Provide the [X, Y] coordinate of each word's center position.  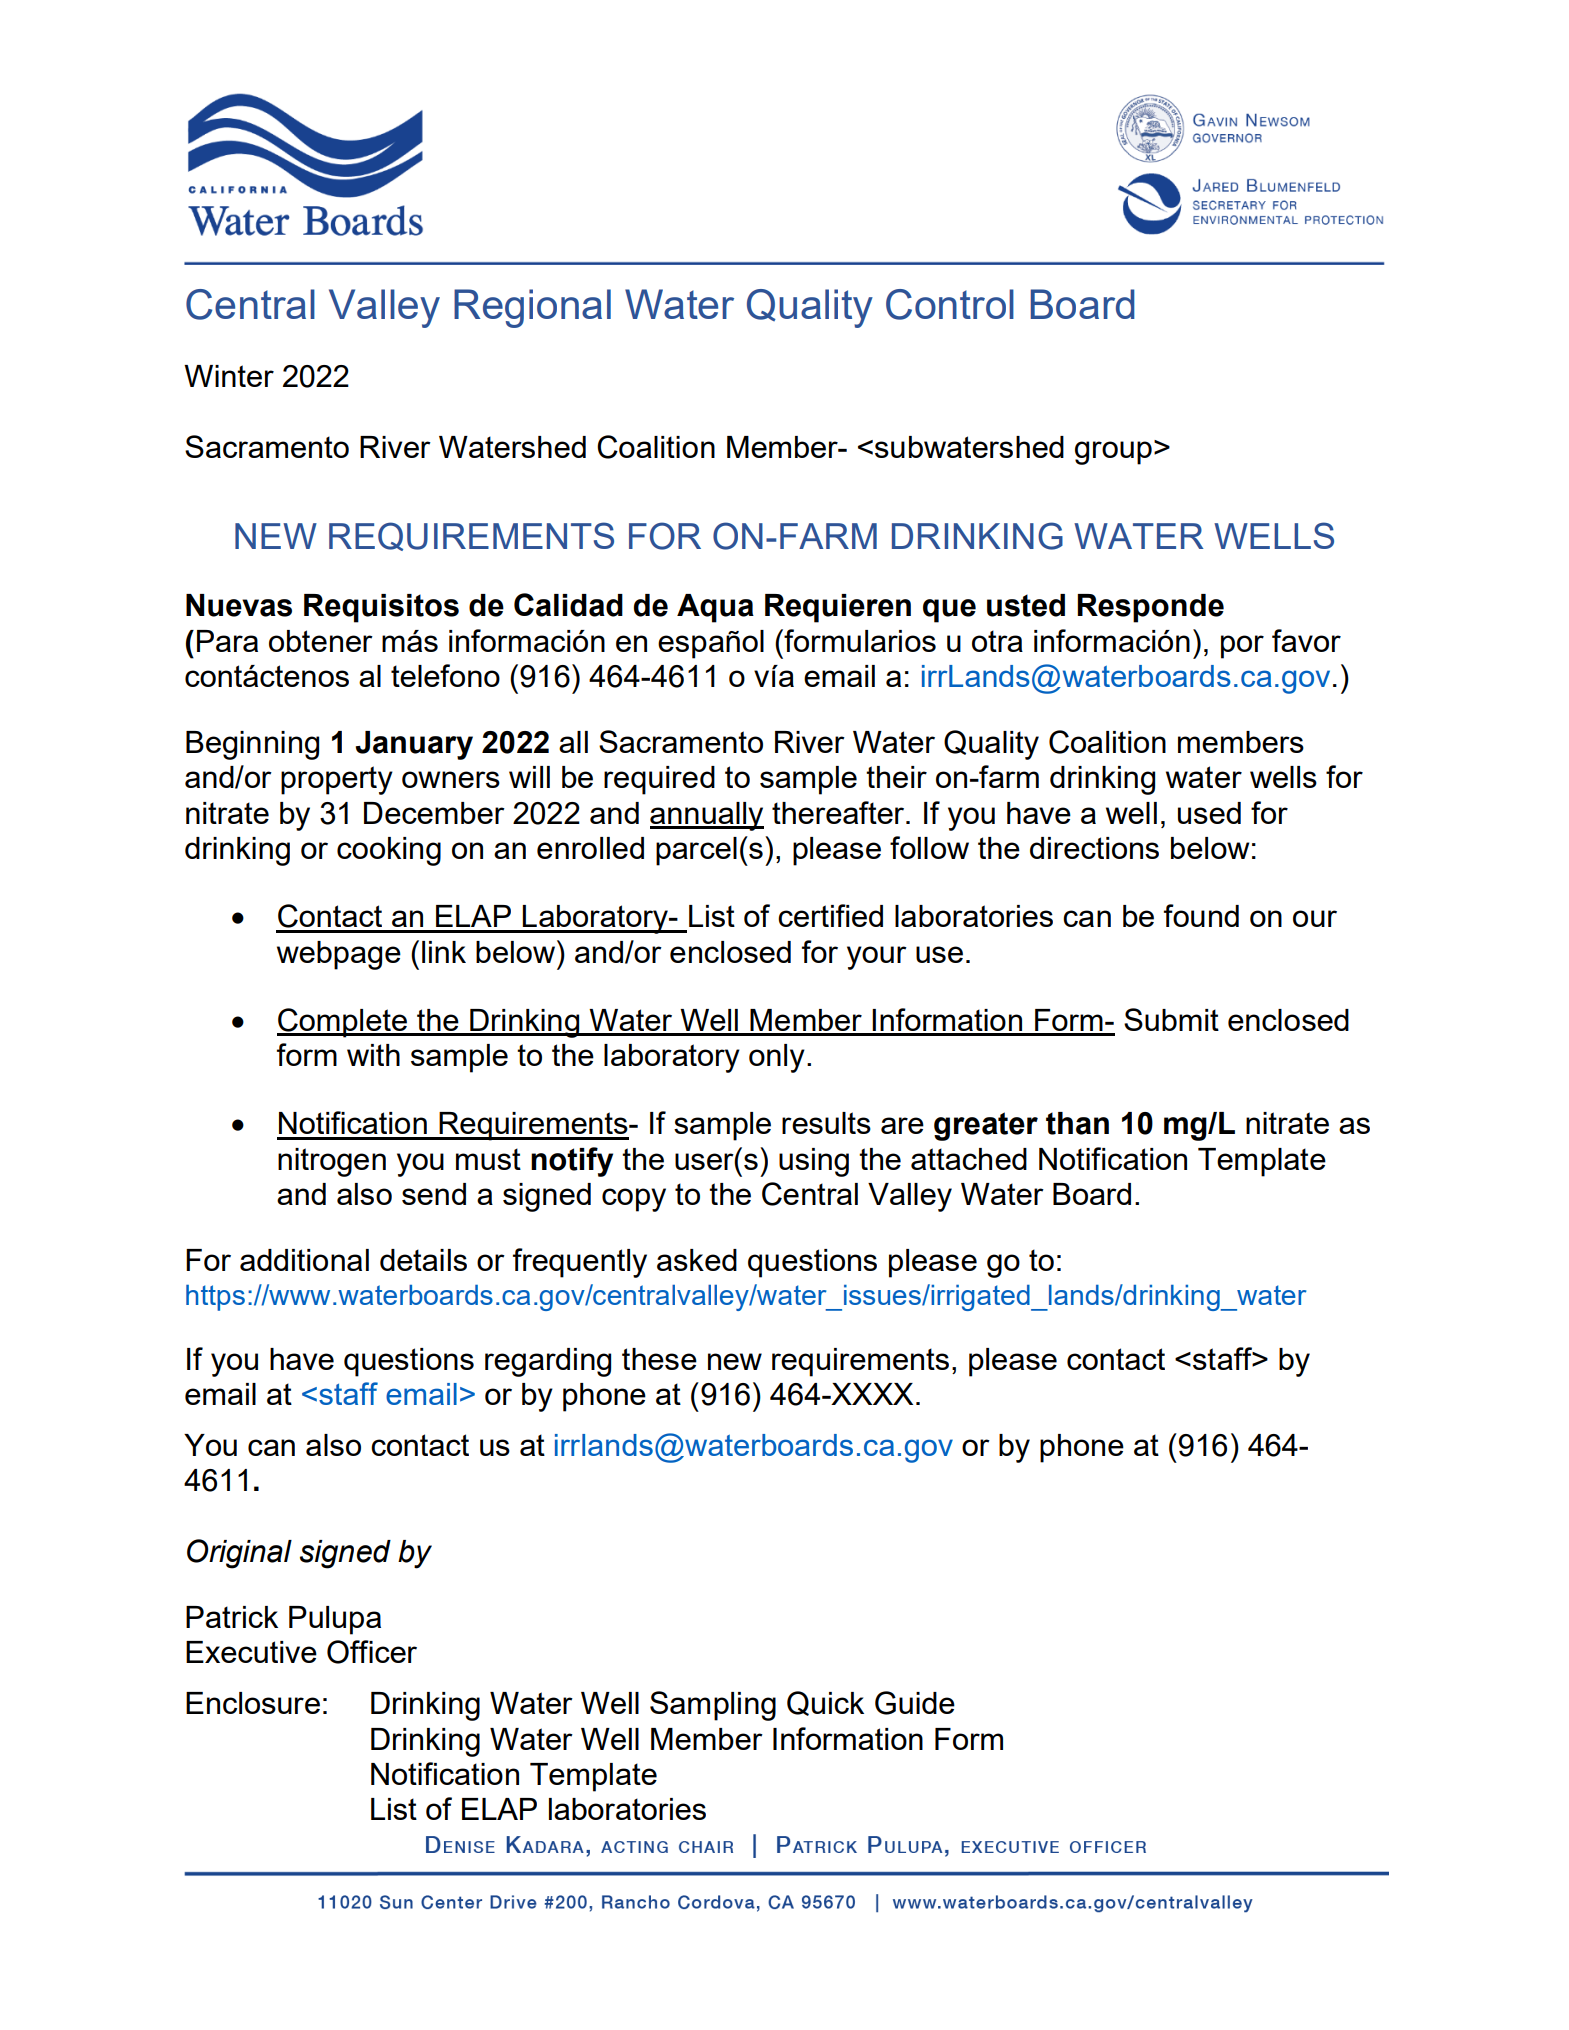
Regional [532, 308]
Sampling [713, 1706]
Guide [915, 1703]
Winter [229, 376]
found [1201, 915]
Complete [343, 1023]
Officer [372, 1652]
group [1113, 453]
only [777, 1058]
